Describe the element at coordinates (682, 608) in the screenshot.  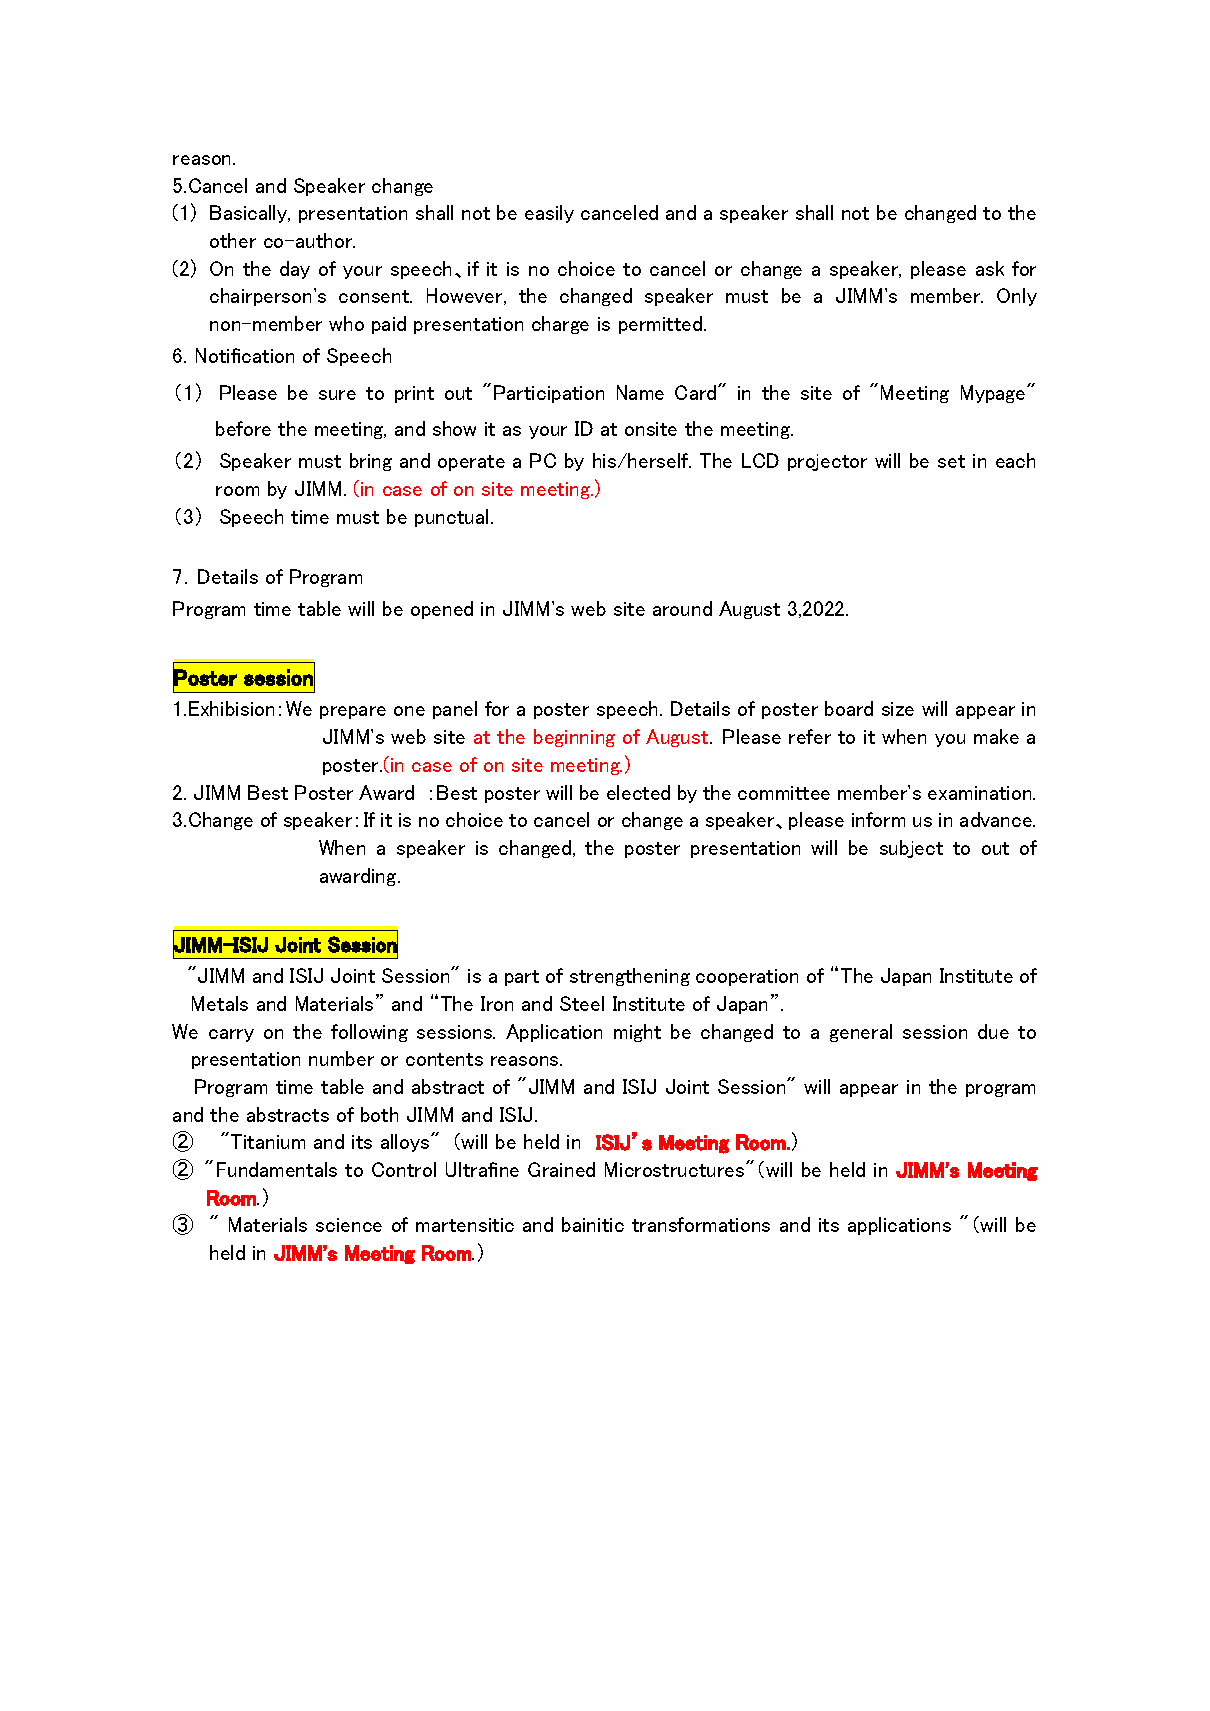
I see `around` at that location.
